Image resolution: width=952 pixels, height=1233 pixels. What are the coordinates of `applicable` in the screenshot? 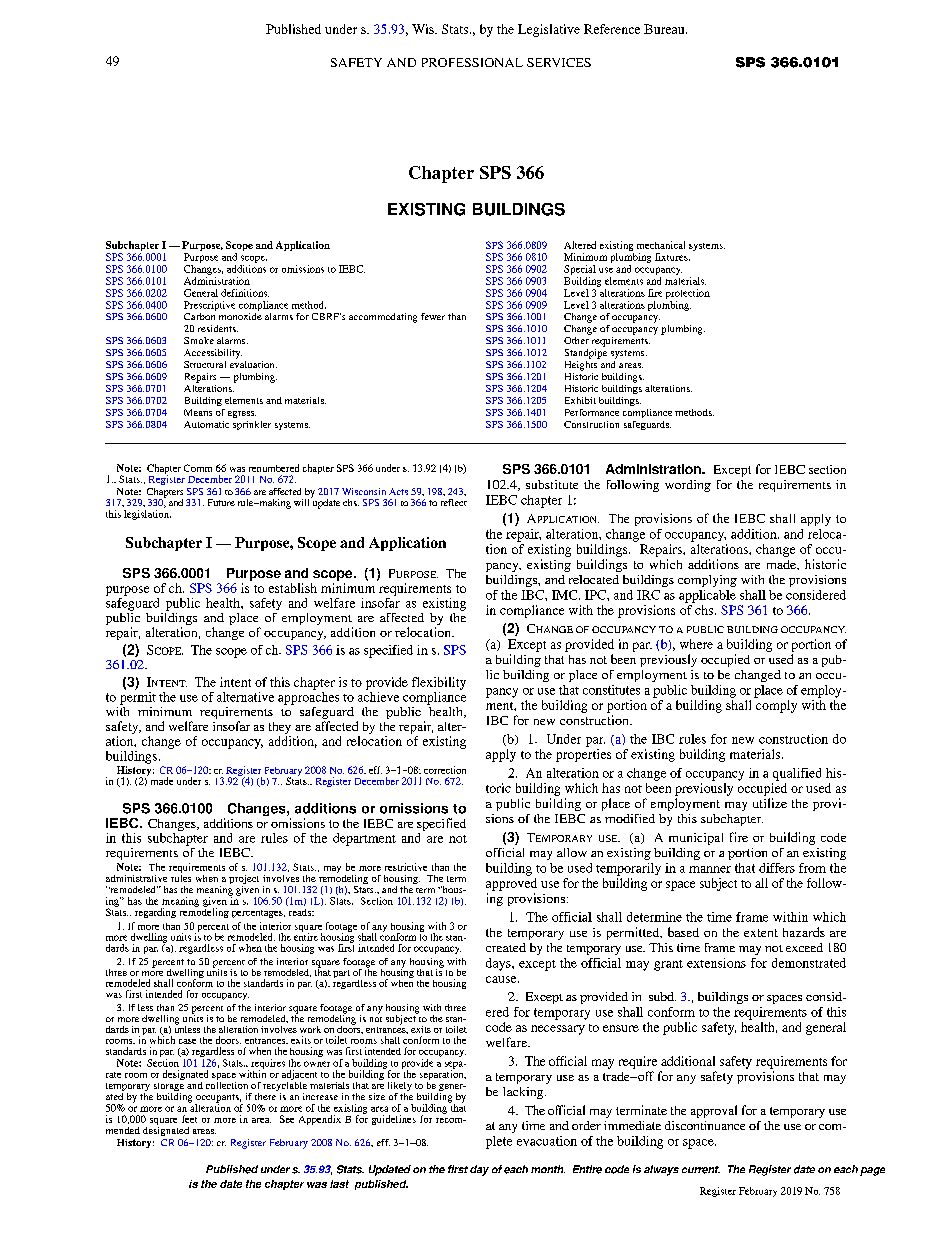 It's located at (707, 596).
